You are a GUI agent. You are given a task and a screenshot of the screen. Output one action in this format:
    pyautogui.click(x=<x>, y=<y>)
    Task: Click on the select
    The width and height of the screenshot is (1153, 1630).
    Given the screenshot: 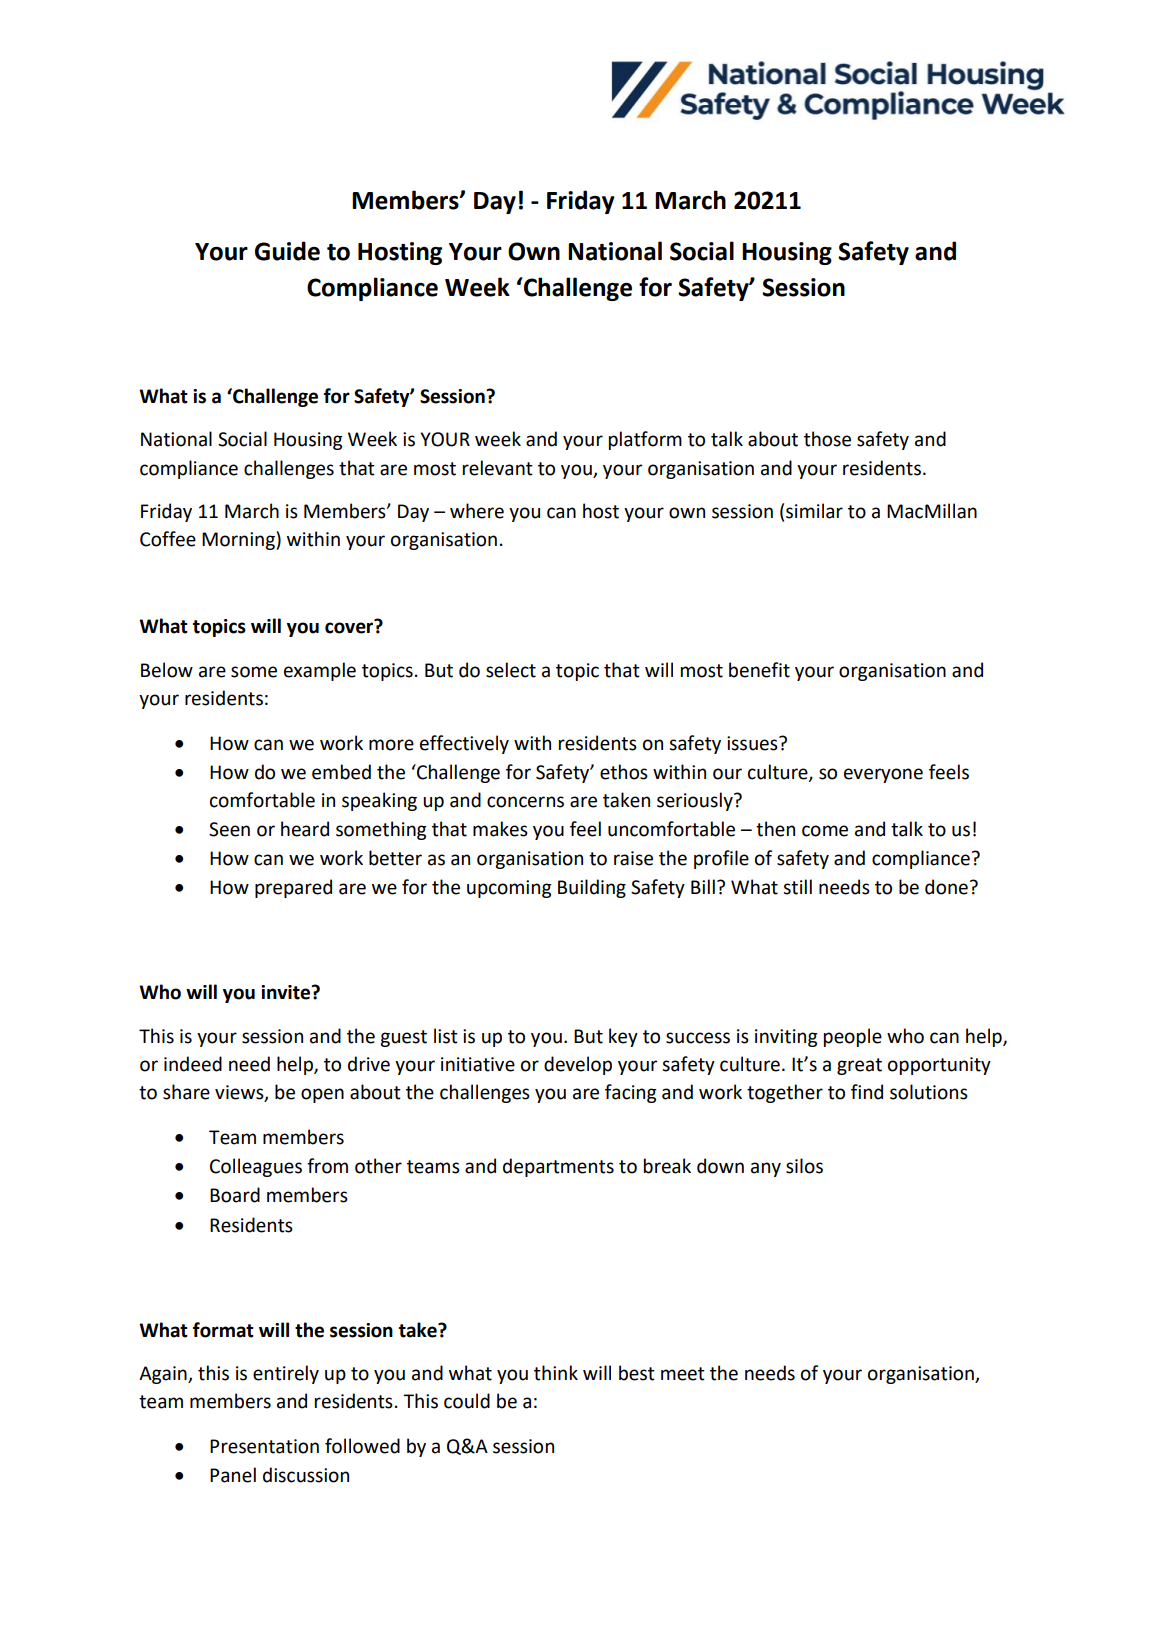 What is the action you would take?
    pyautogui.click(x=511, y=670)
